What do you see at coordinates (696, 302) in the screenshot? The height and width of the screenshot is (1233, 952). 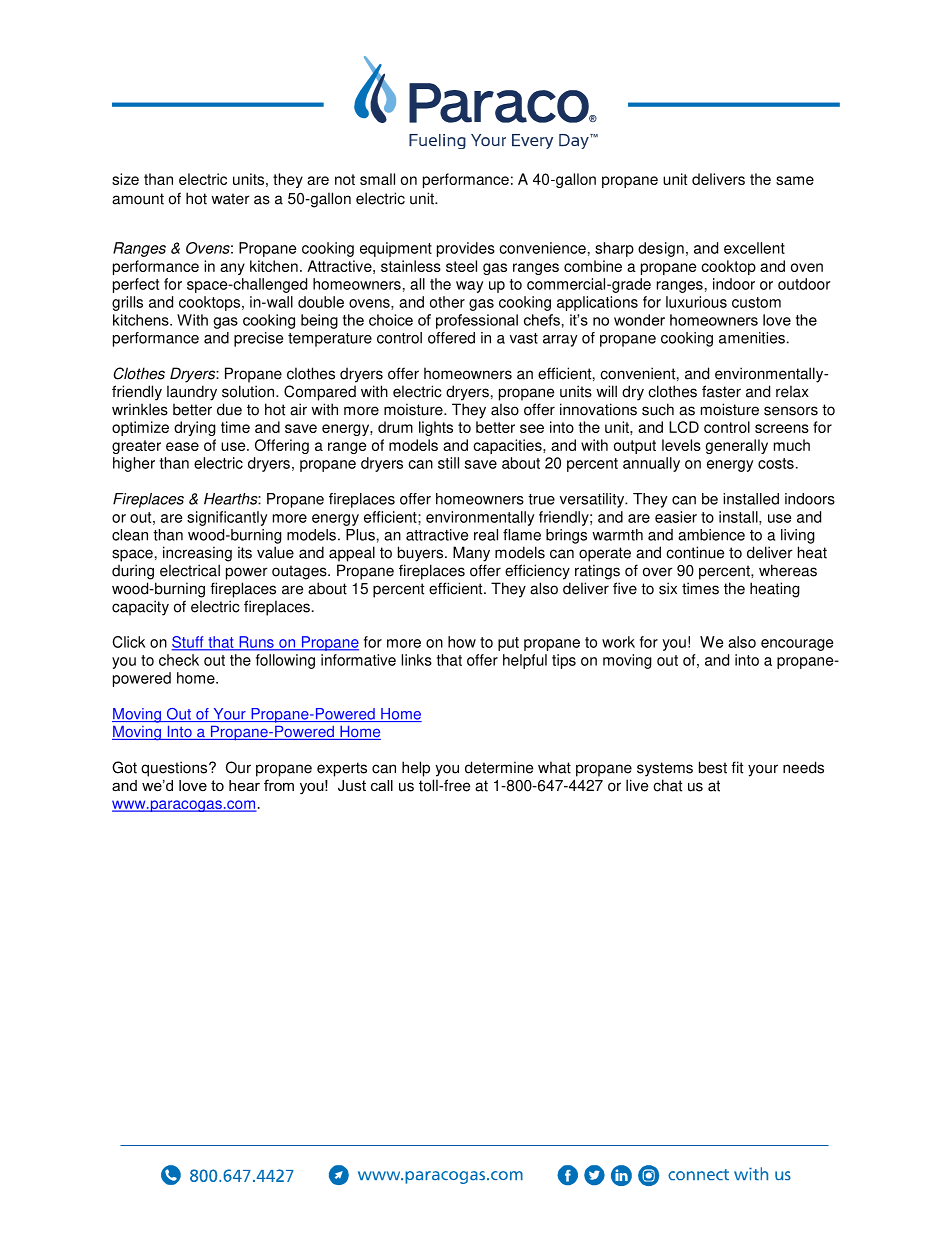 I see `luxurious` at bounding box center [696, 302].
